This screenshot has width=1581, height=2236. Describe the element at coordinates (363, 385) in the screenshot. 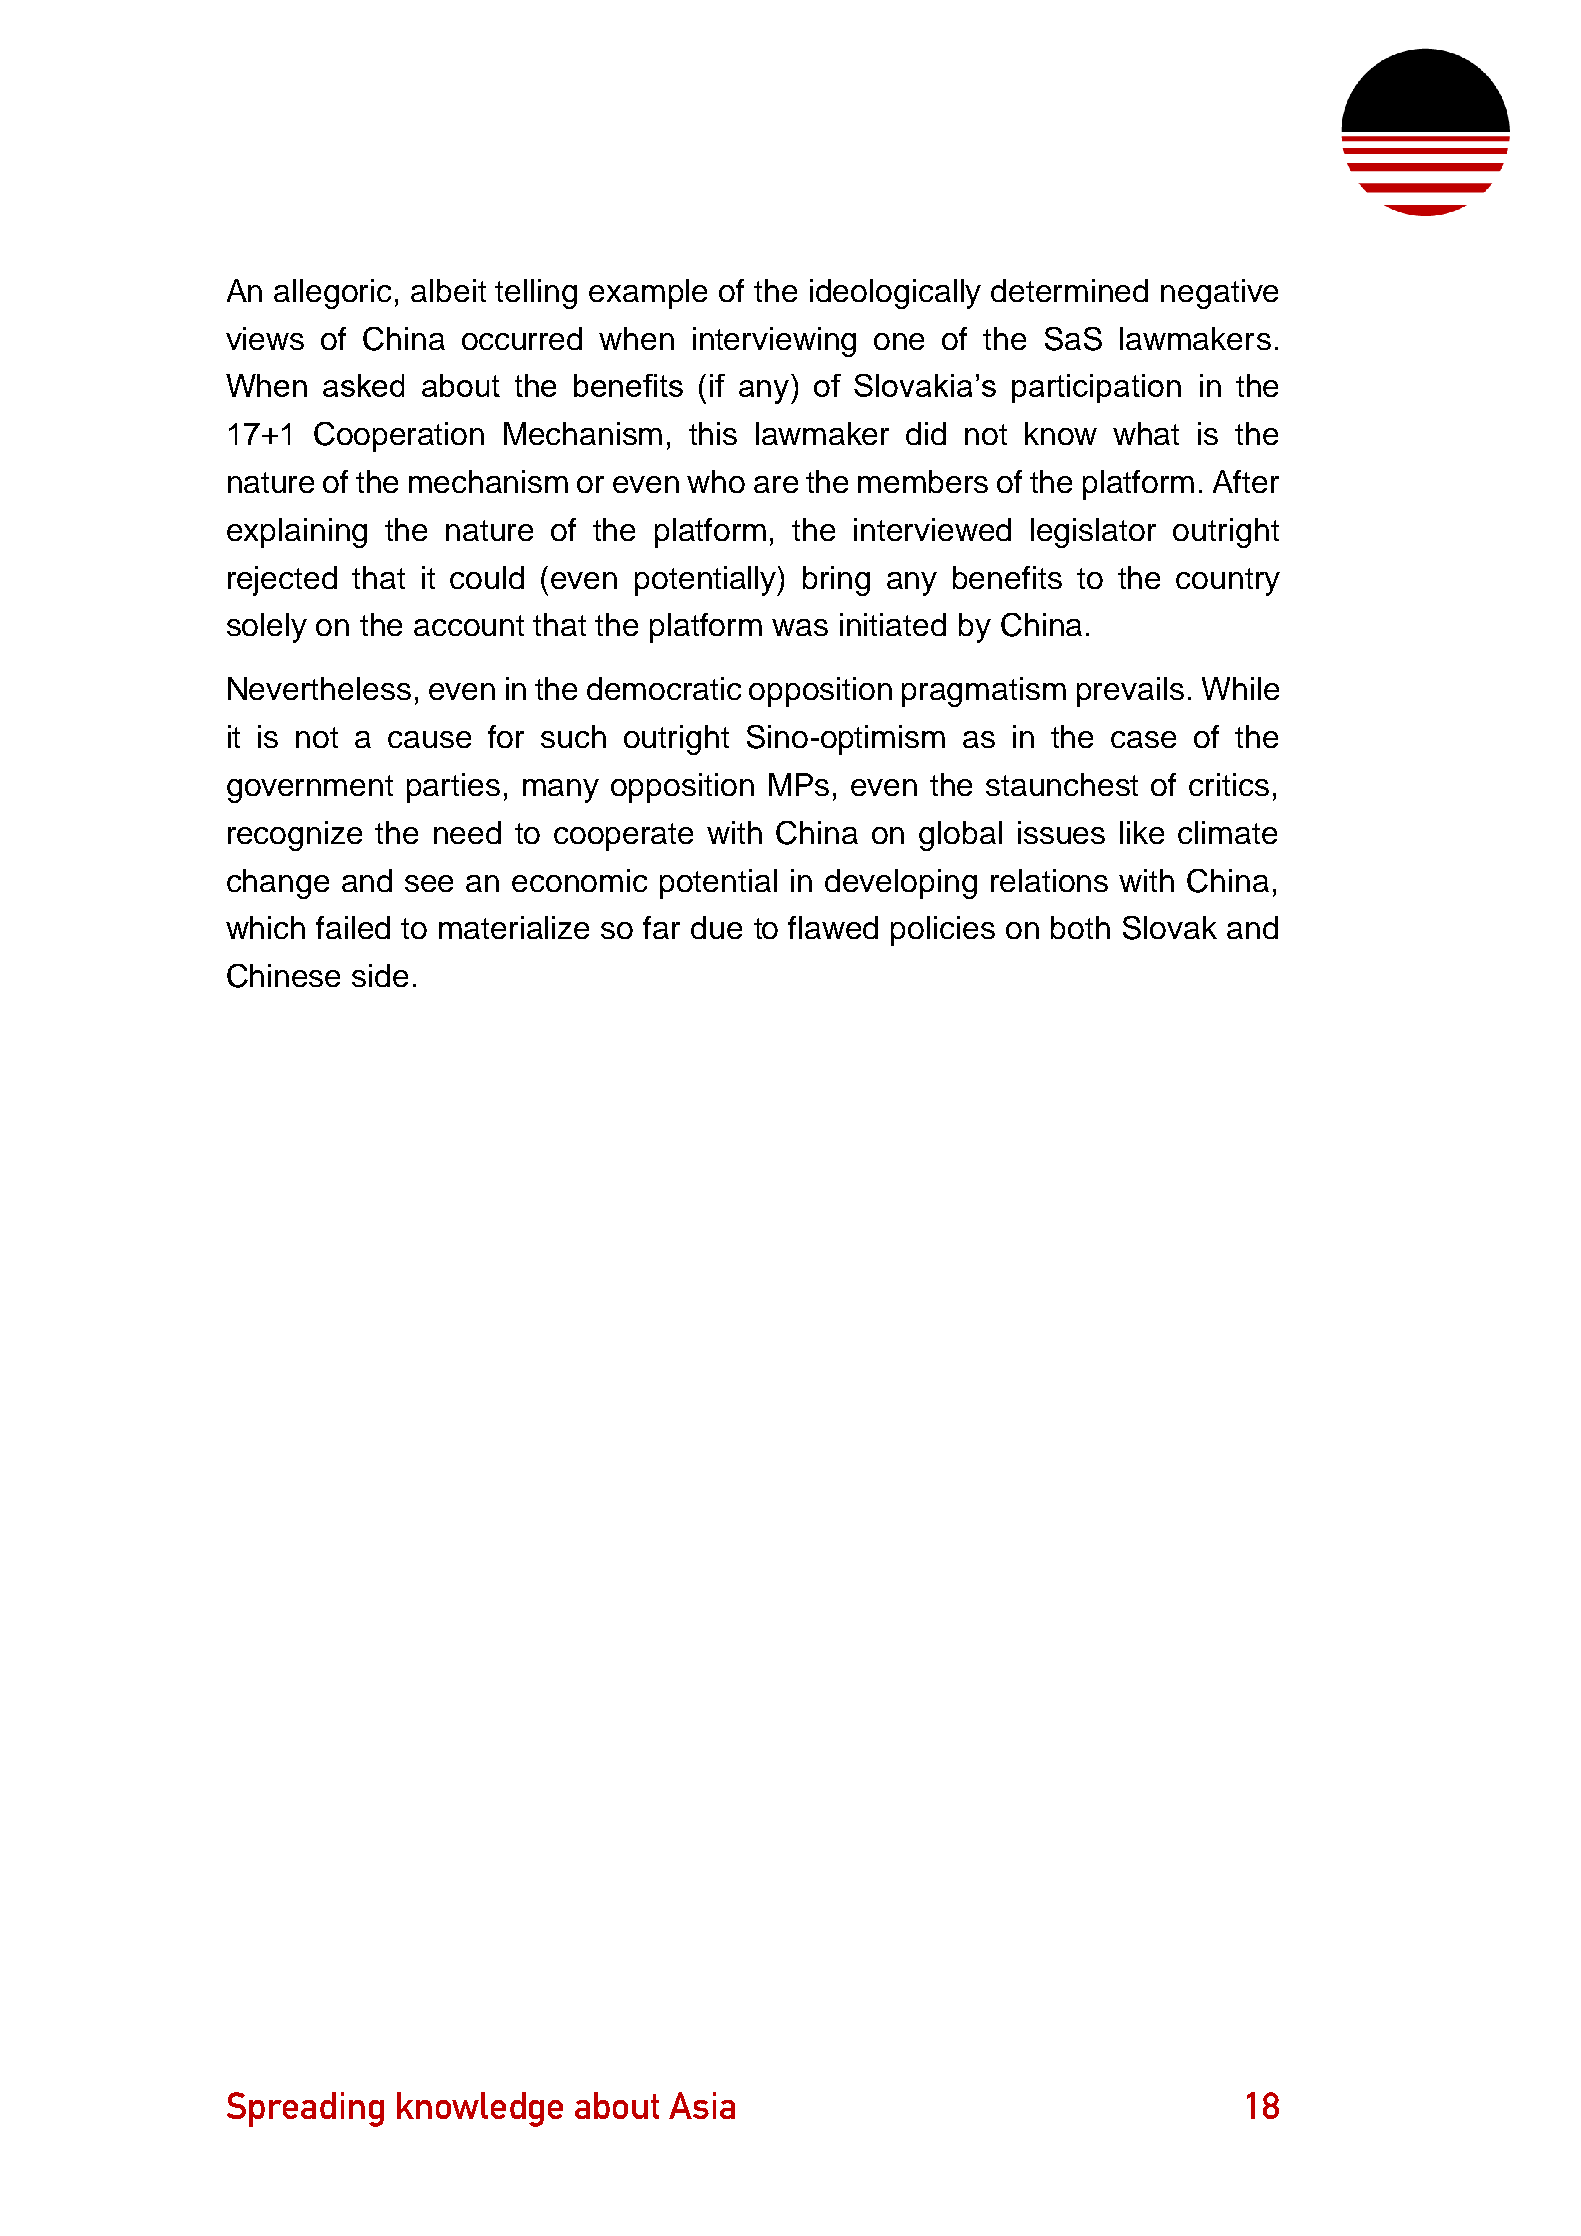

I see `asked` at that location.
